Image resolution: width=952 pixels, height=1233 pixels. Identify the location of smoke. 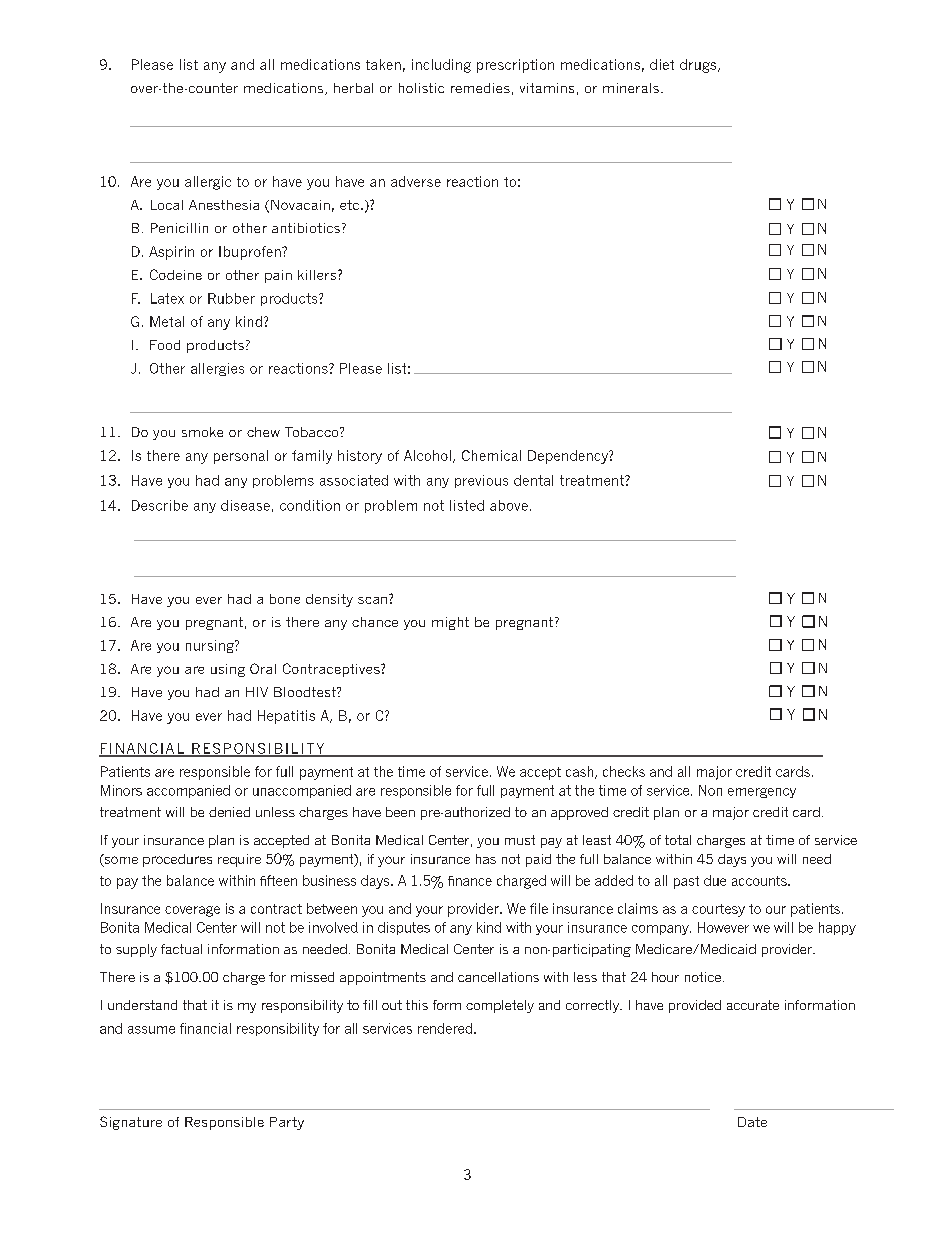
(202, 432).
